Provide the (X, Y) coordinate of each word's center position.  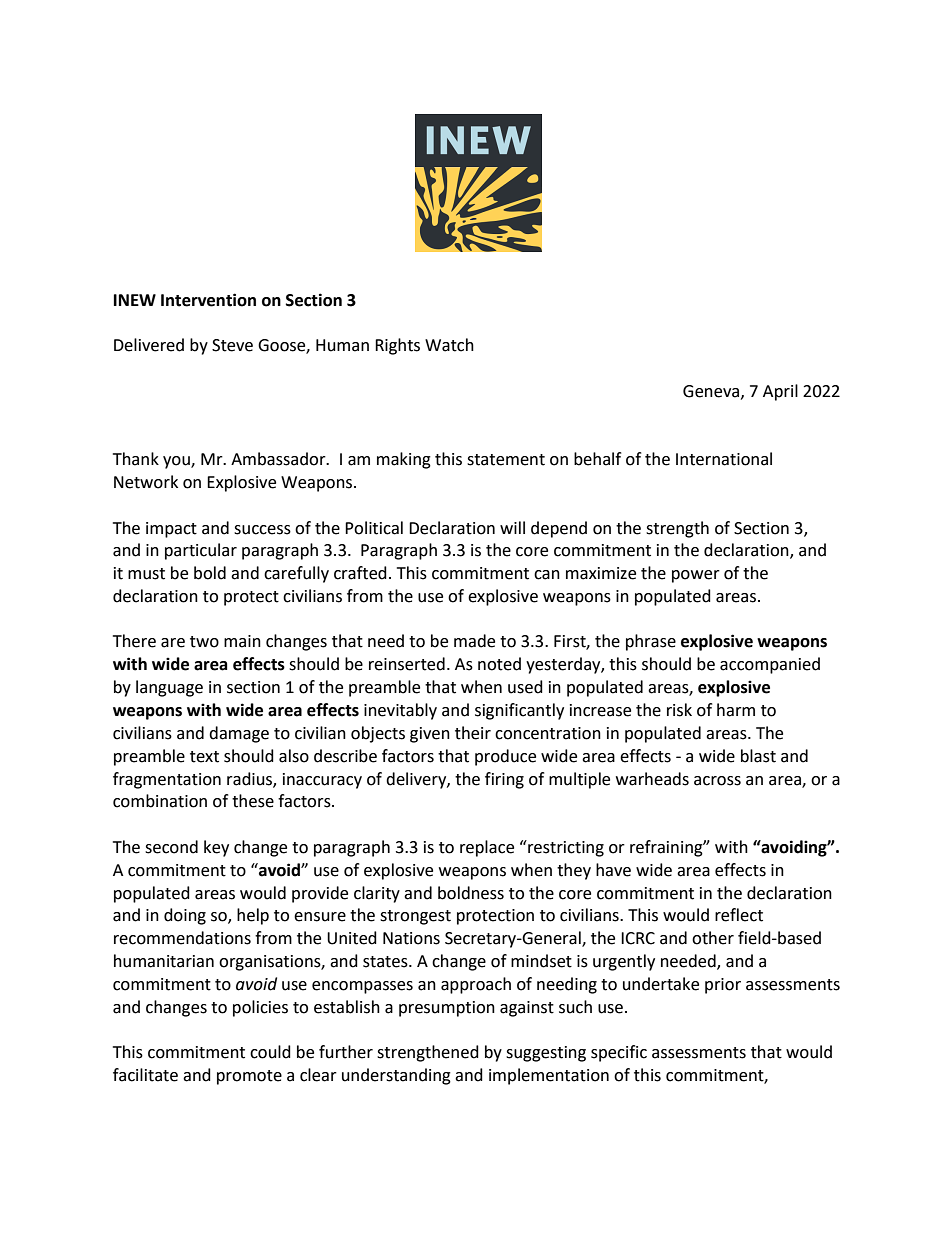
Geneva (712, 392)
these (253, 801)
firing (504, 780)
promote (249, 1077)
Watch (449, 345)
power (696, 576)
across (717, 781)
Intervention (208, 300)
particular (201, 551)
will (512, 527)
